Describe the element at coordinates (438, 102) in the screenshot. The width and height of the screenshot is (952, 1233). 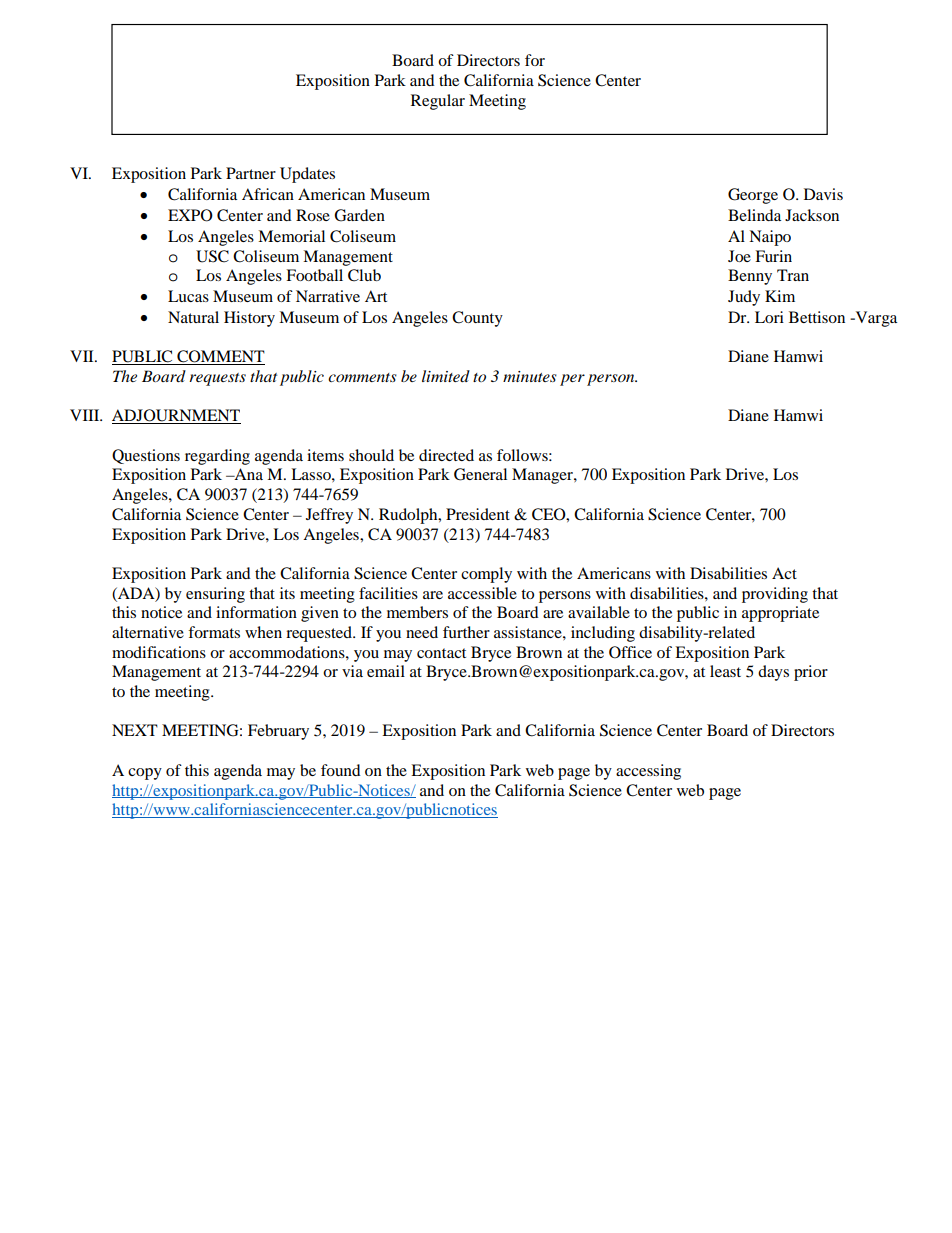
I see `Regular` at that location.
